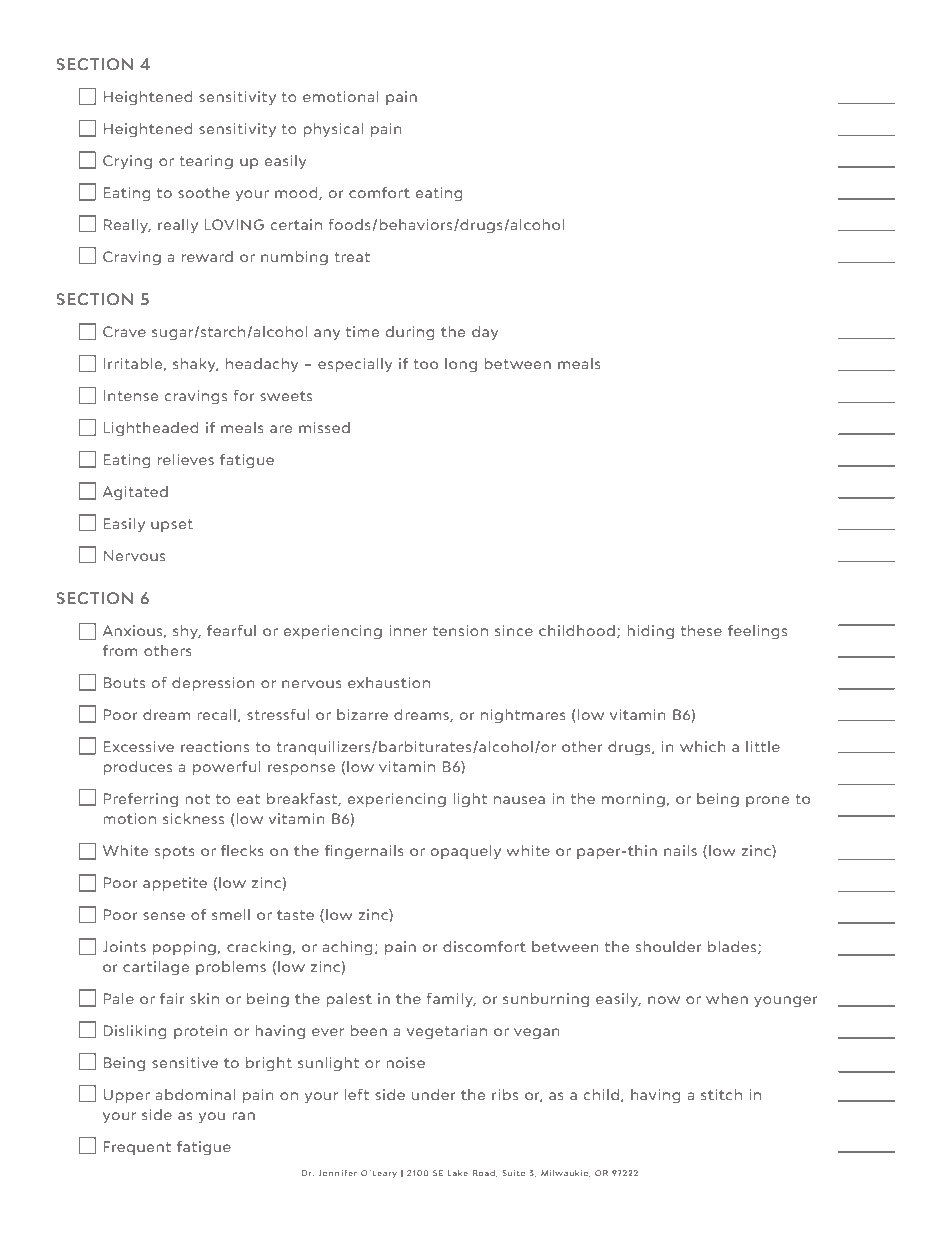 This page has height=1233, width=952. Describe the element at coordinates (186, 459) in the page. I see `relieves` at that location.
